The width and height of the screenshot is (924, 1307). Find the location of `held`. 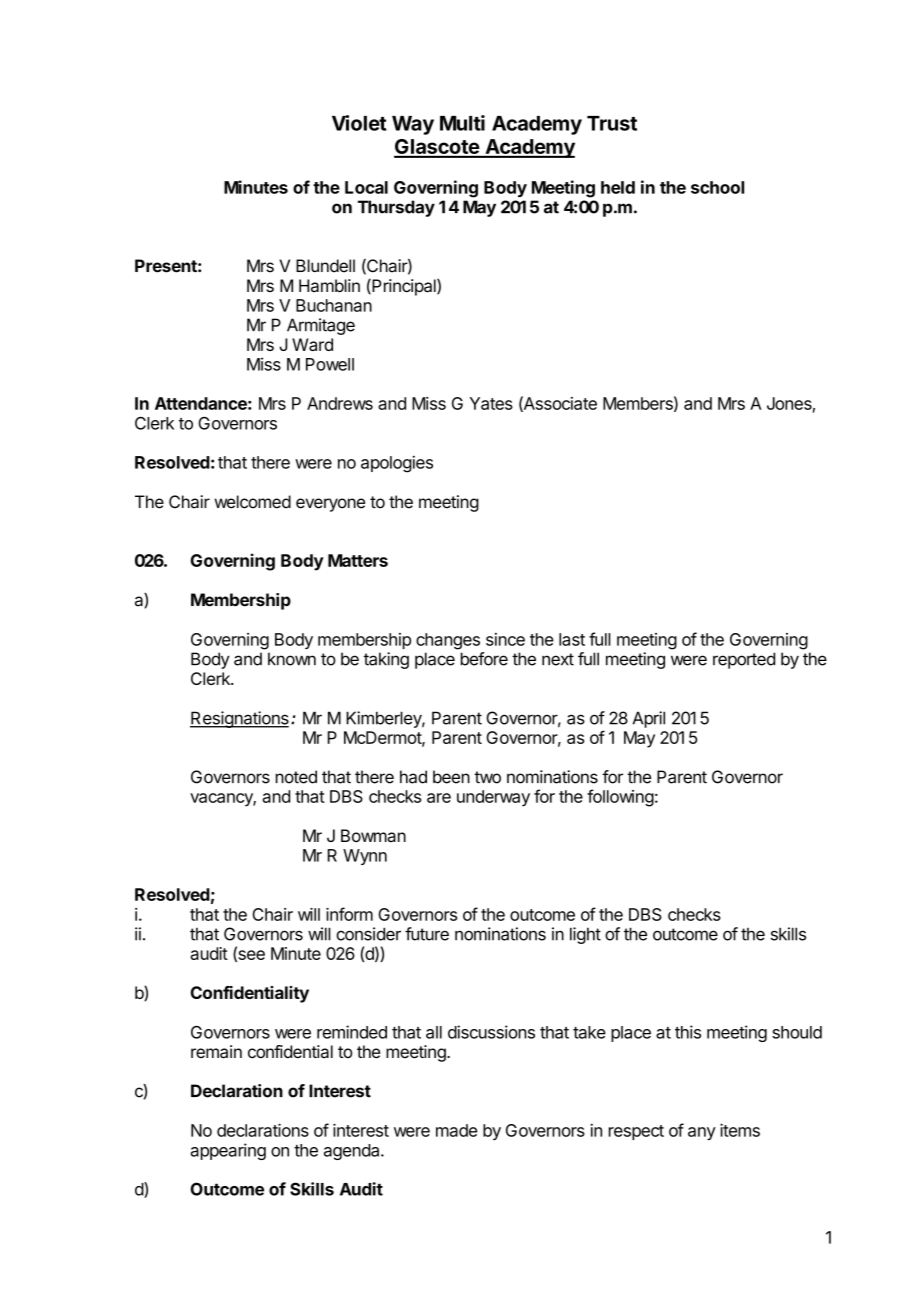

held is located at coordinates (618, 187).
